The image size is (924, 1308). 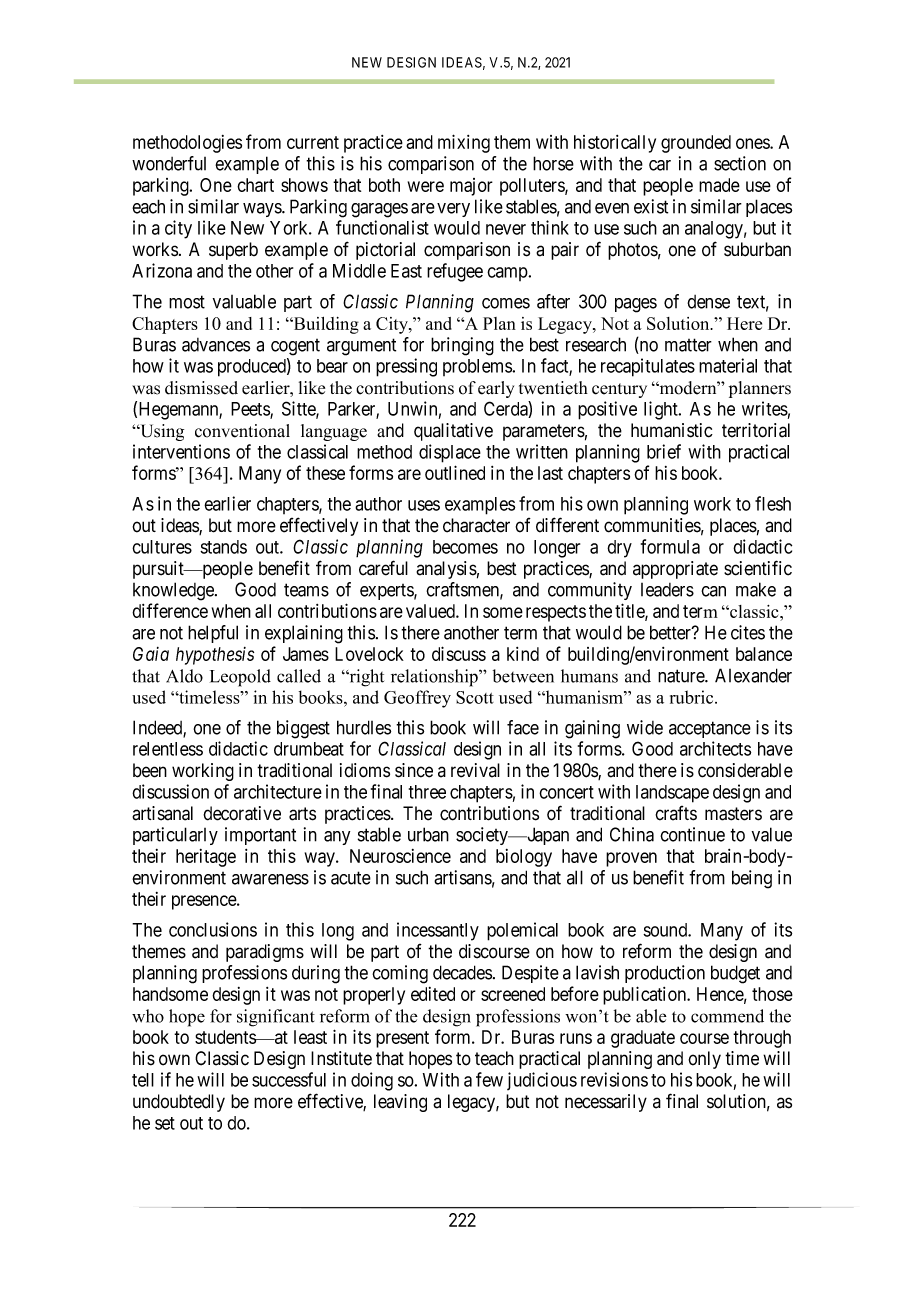 I want to click on light, so click(x=662, y=410).
